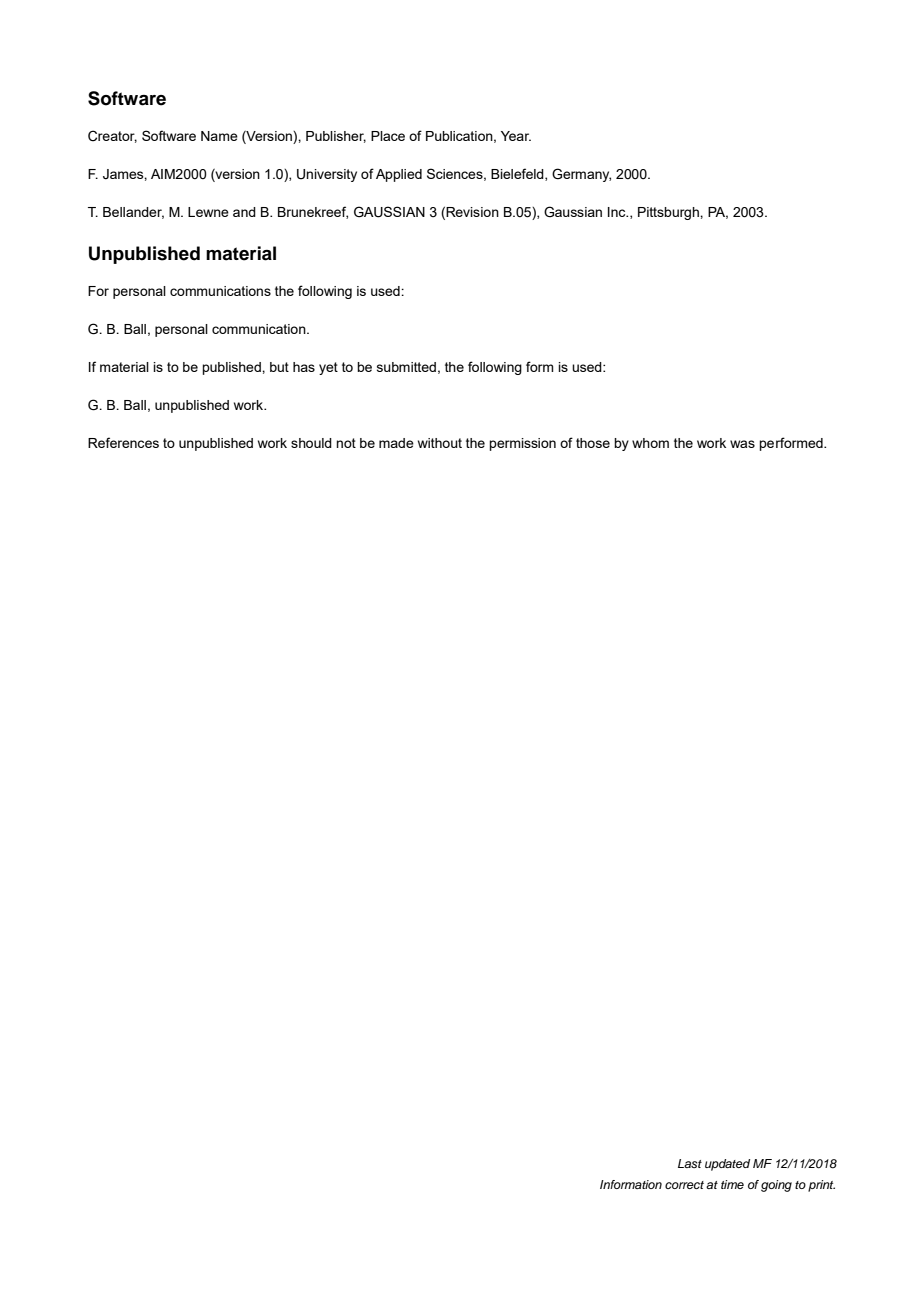  Describe the element at coordinates (727, 1165) in the document. I see `updated` at that location.
